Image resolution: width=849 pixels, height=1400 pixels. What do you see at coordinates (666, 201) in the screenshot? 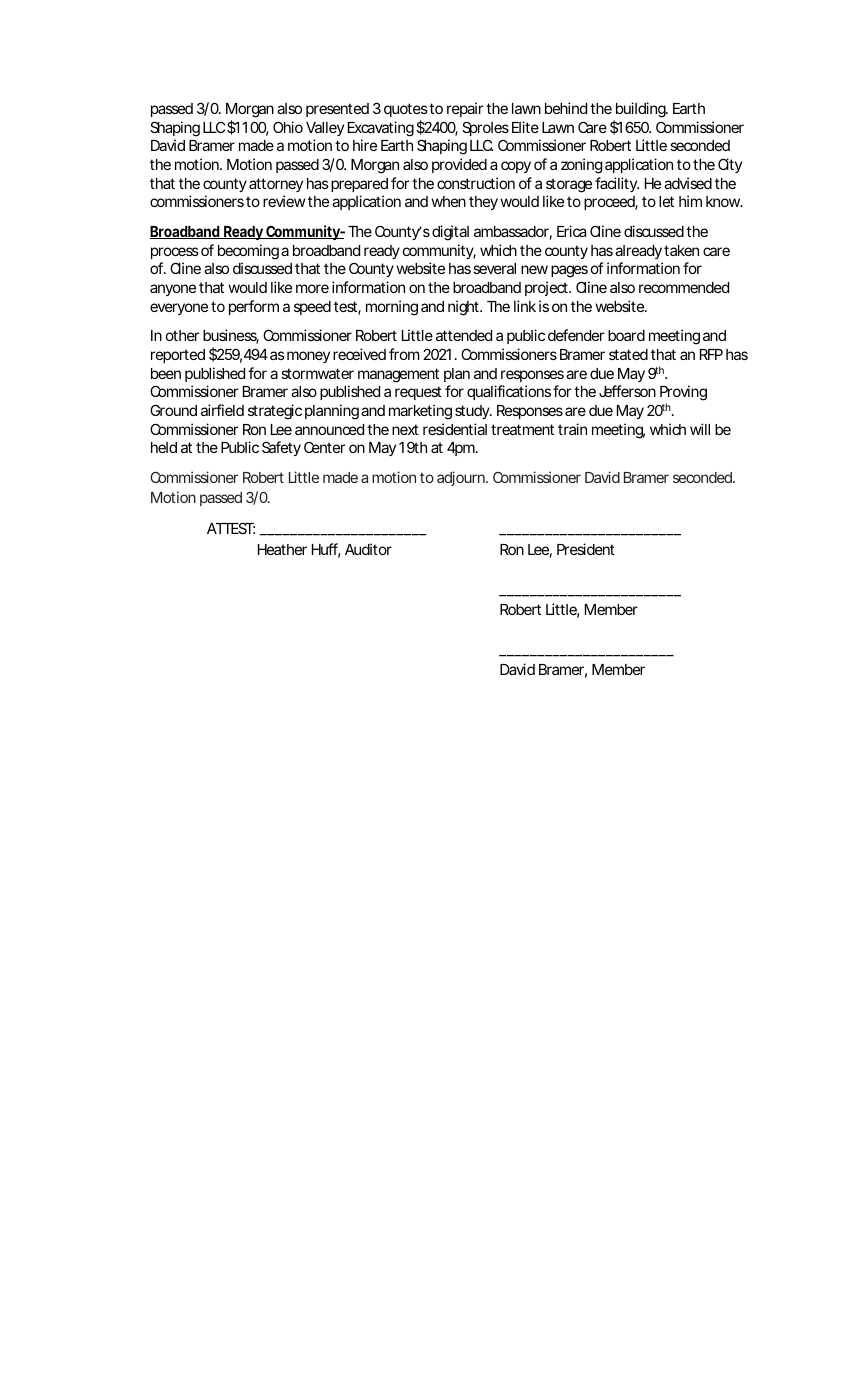
I see `let` at bounding box center [666, 201].
